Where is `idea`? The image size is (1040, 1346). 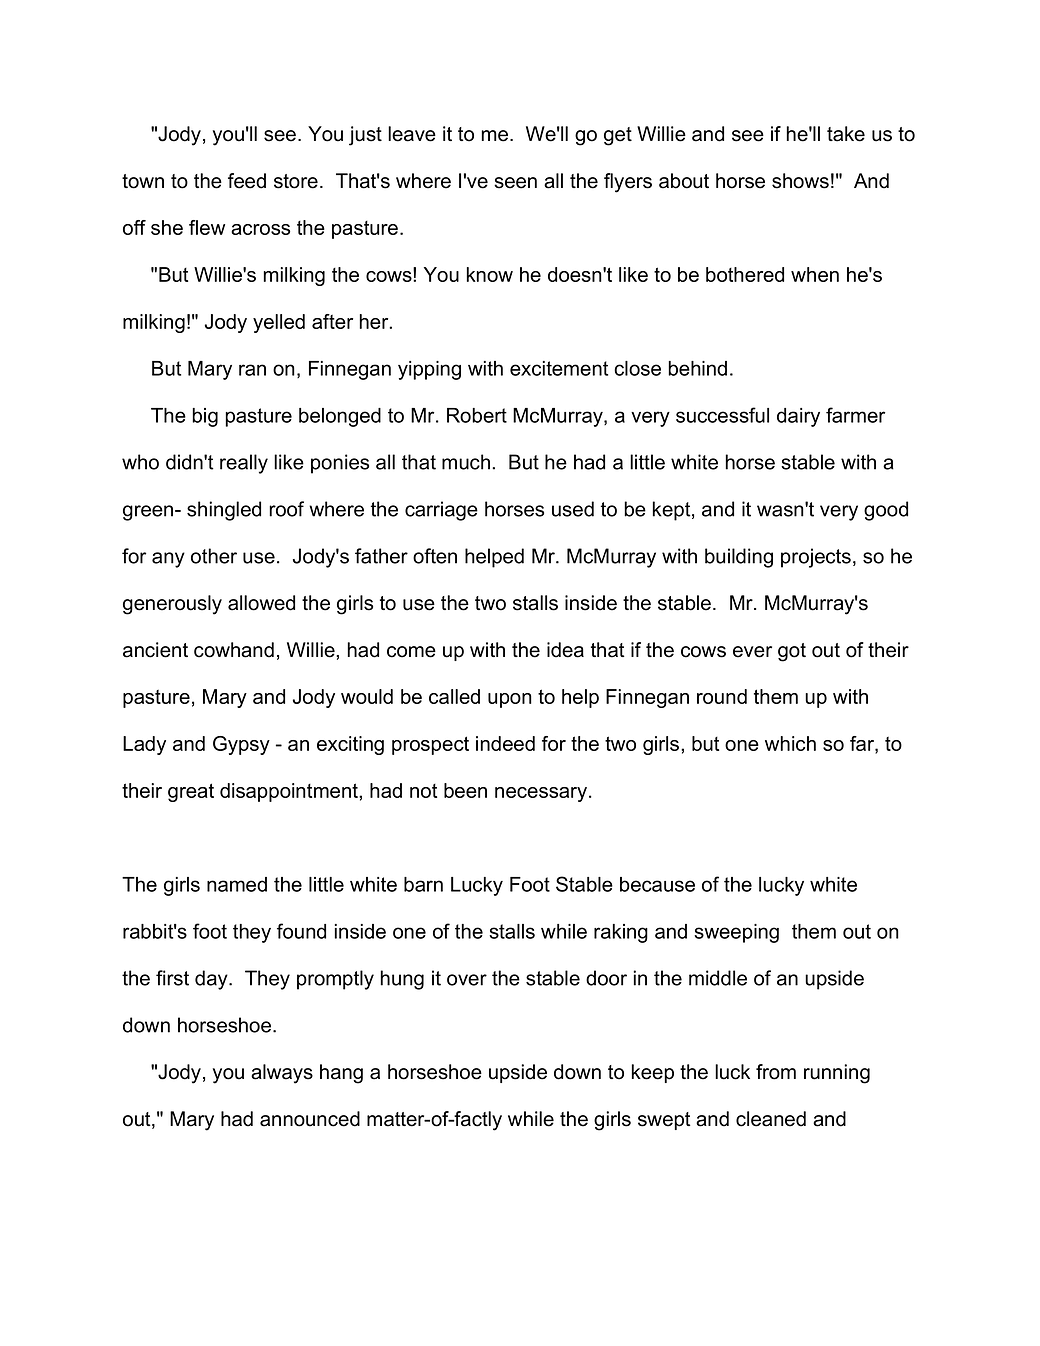
idea is located at coordinates (565, 650).
